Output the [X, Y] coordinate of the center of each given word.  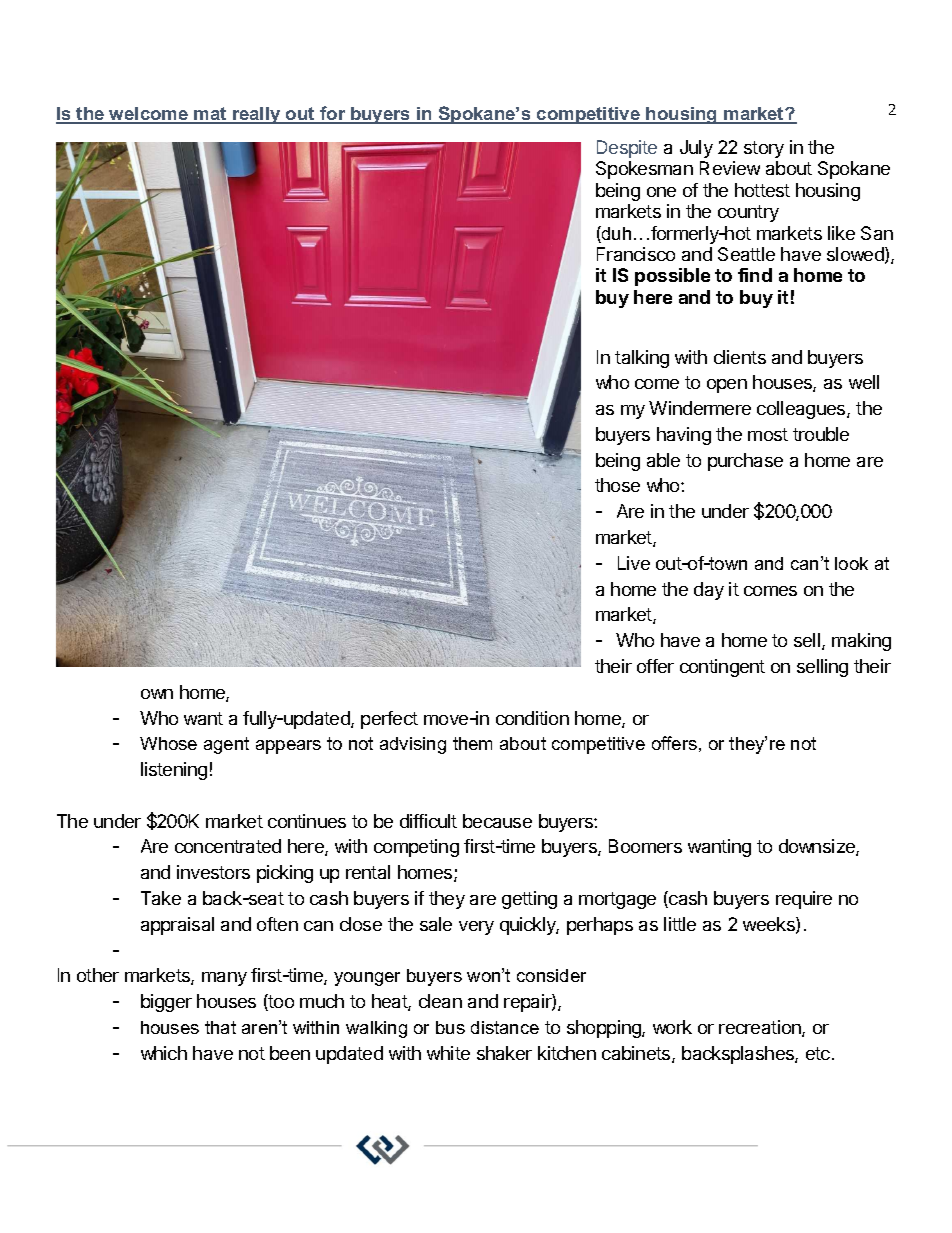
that [220, 1027]
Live [634, 563]
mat [211, 115]
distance [505, 1027]
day [709, 591]
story [764, 149]
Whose [168, 743]
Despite [627, 149]
